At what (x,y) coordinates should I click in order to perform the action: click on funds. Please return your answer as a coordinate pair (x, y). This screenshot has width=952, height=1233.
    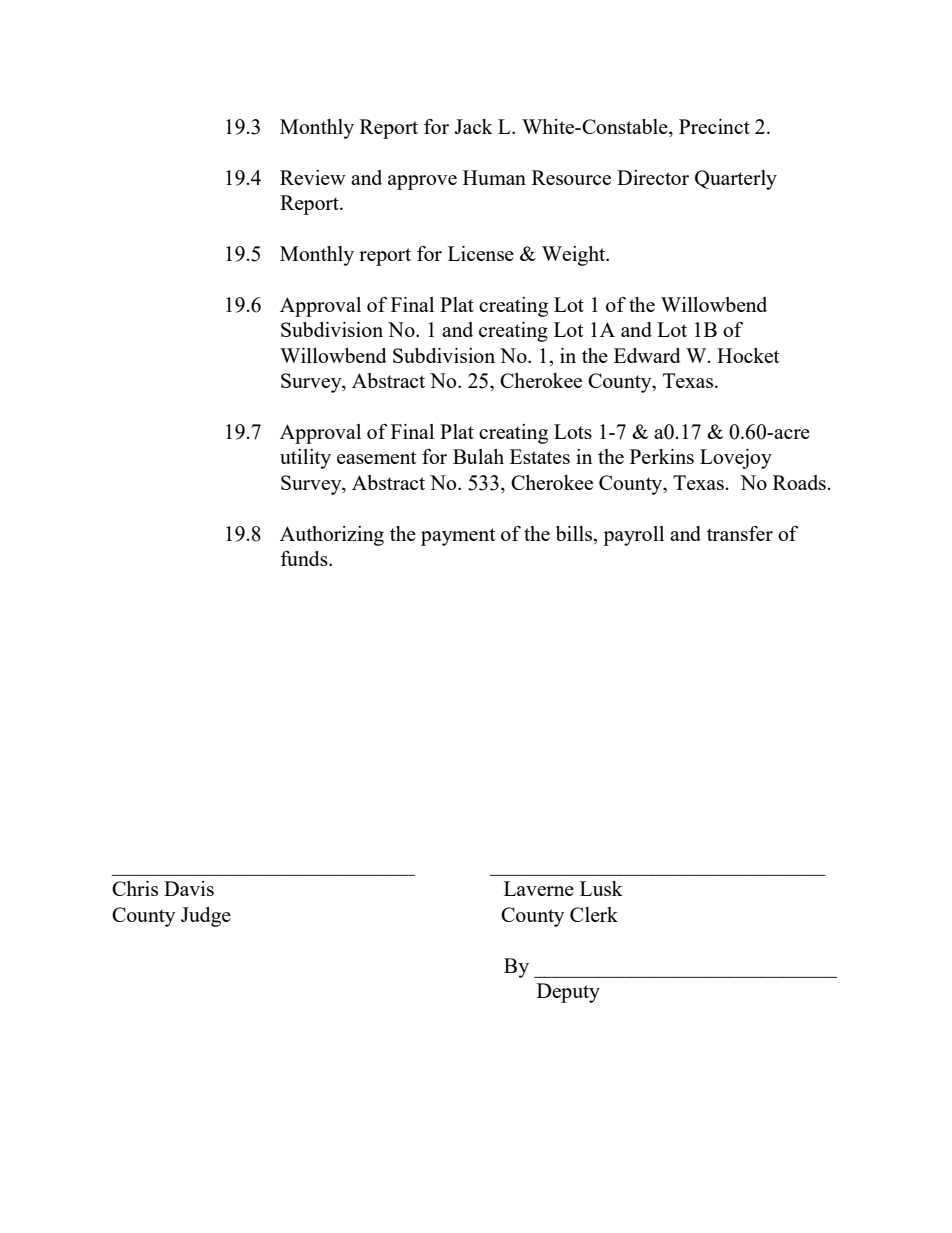
    Looking at the image, I should click on (305, 558).
